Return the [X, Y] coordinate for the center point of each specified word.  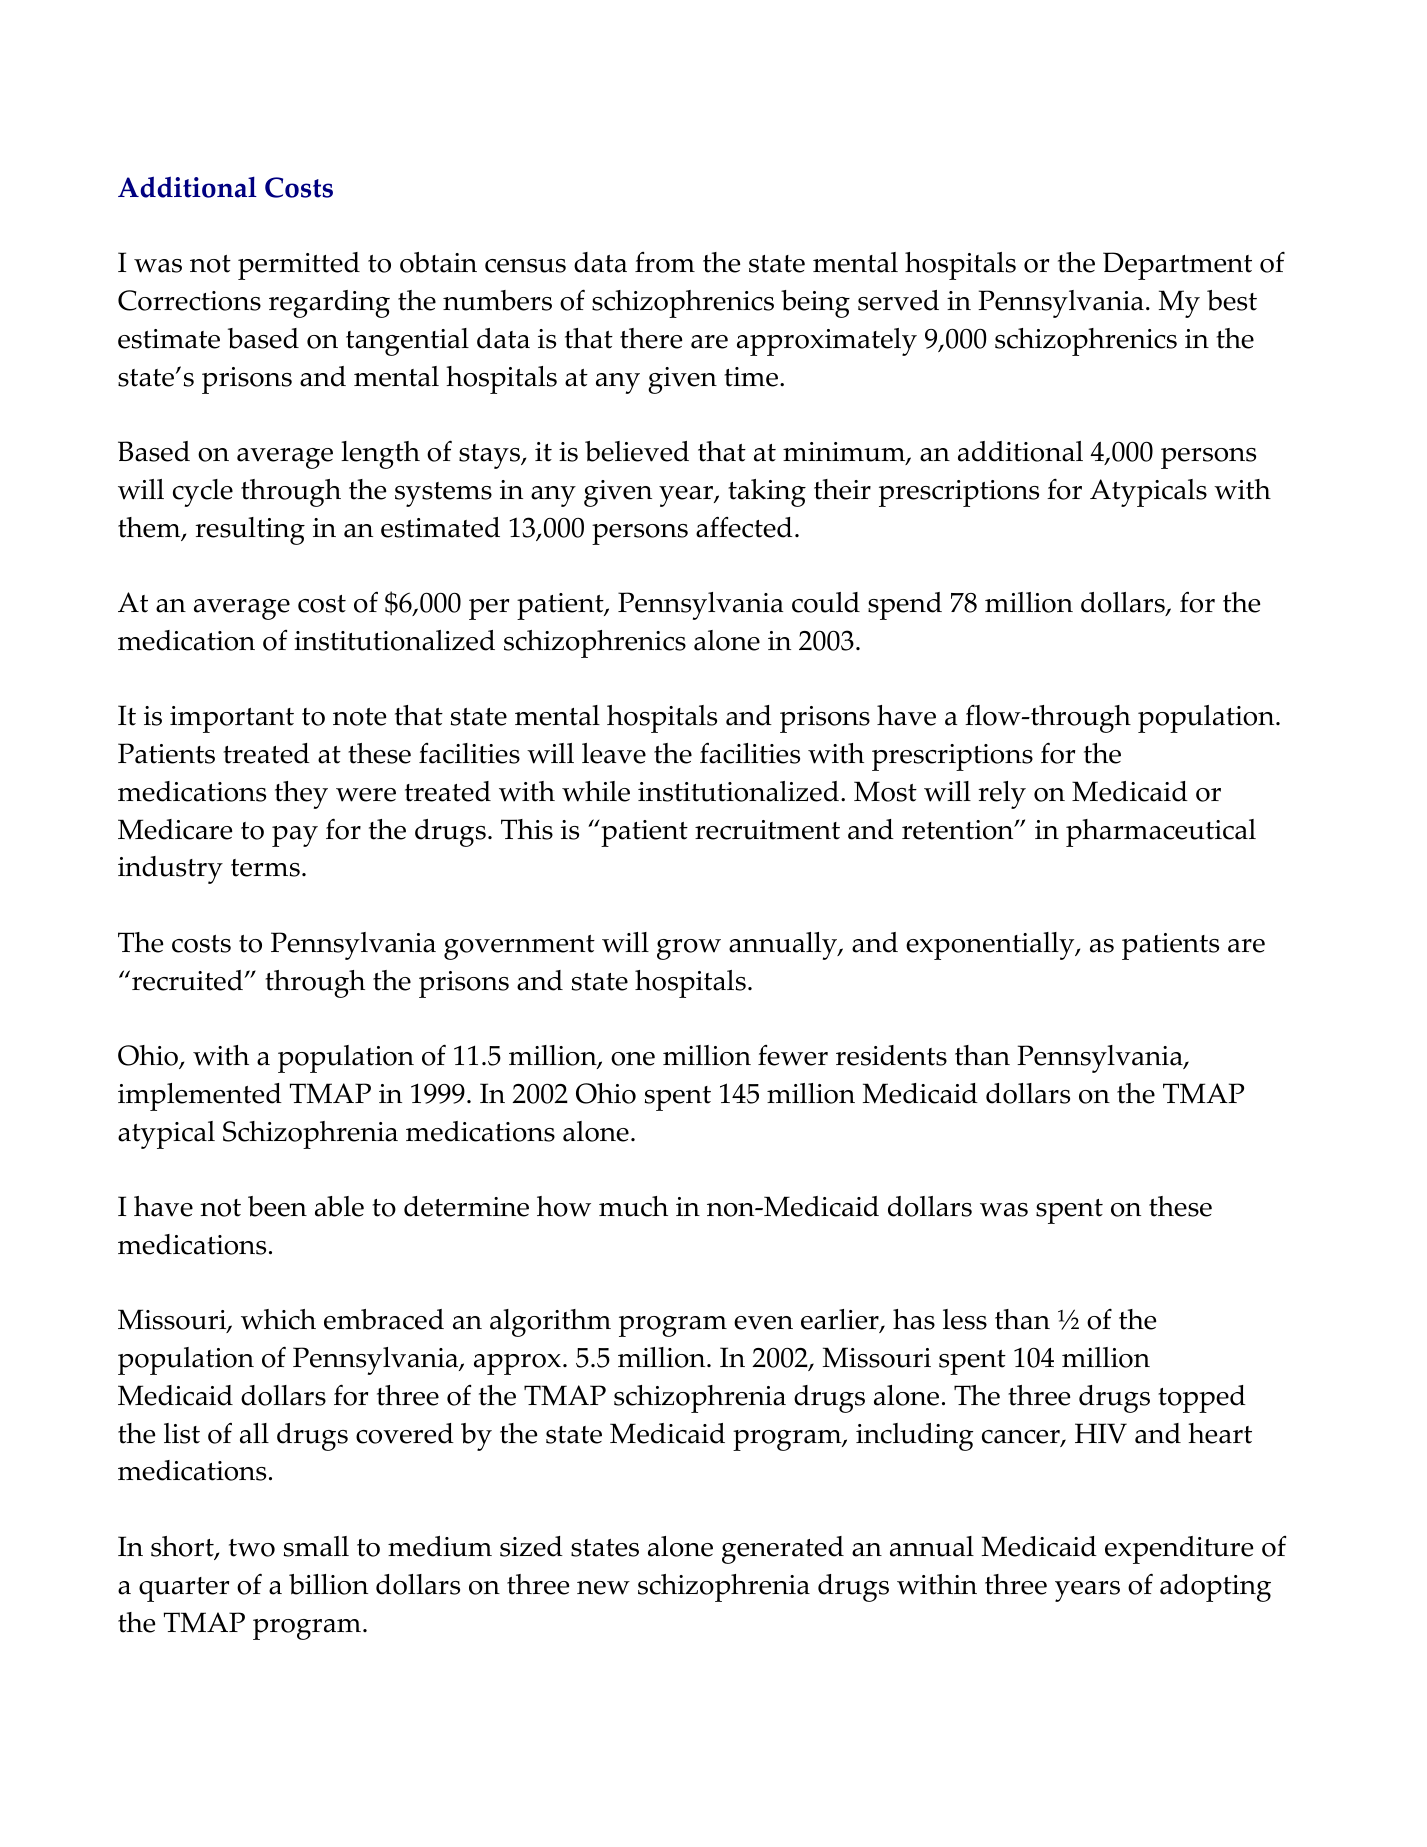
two [252, 1548]
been [277, 1206]
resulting [250, 531]
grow [689, 949]
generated [783, 1550]
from [665, 262]
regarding [329, 304]
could [826, 602]
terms [265, 868]
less [965, 1319]
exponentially [991, 946]
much [633, 1206]
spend [905, 606]
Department [1177, 266]
